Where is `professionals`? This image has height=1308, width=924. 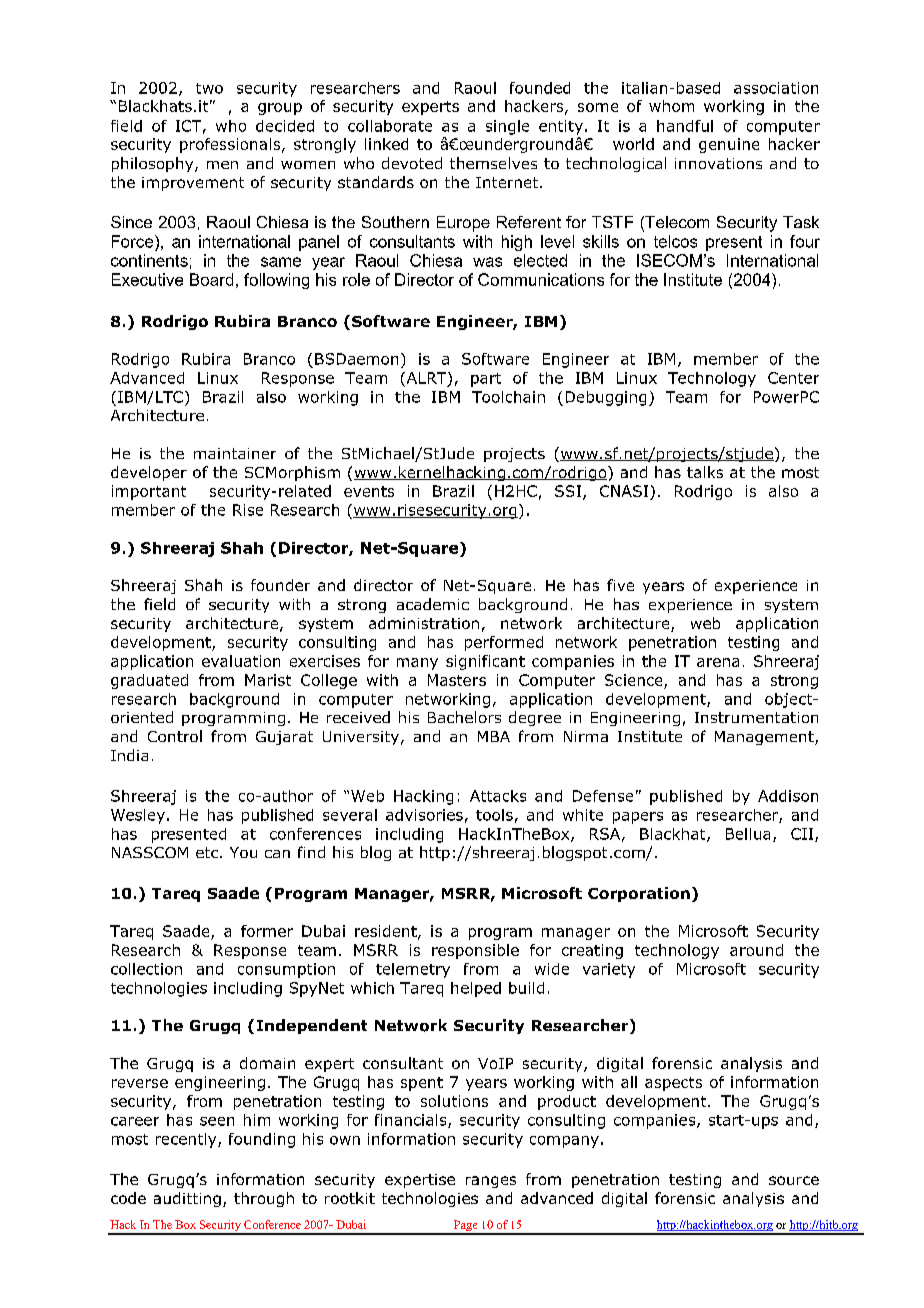
professionals is located at coordinates (231, 145).
